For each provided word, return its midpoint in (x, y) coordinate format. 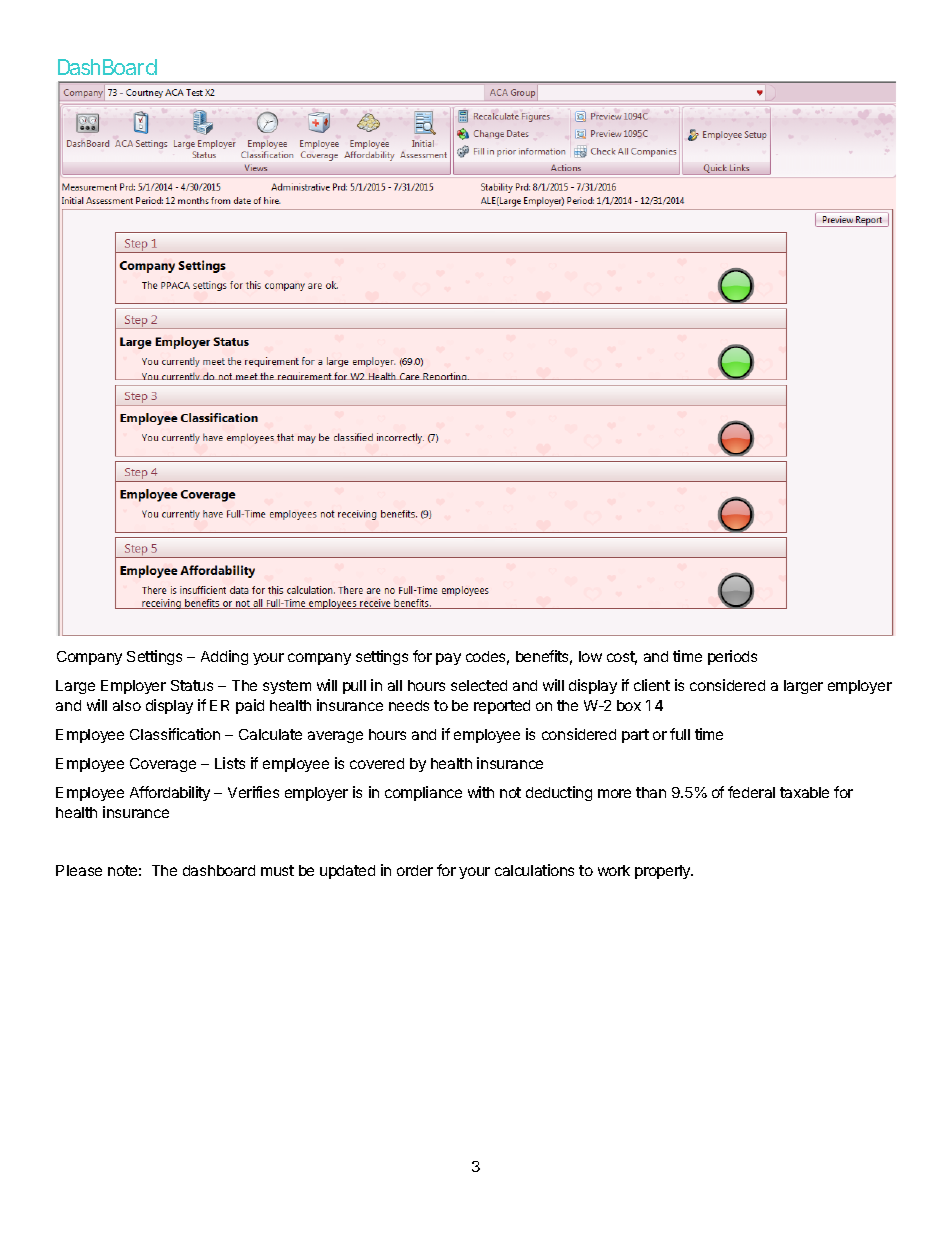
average (335, 737)
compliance (423, 793)
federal (751, 792)
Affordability (170, 793)
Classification (175, 734)
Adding (224, 657)
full (680, 734)
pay (448, 659)
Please (79, 870)
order (415, 870)
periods (732, 657)
